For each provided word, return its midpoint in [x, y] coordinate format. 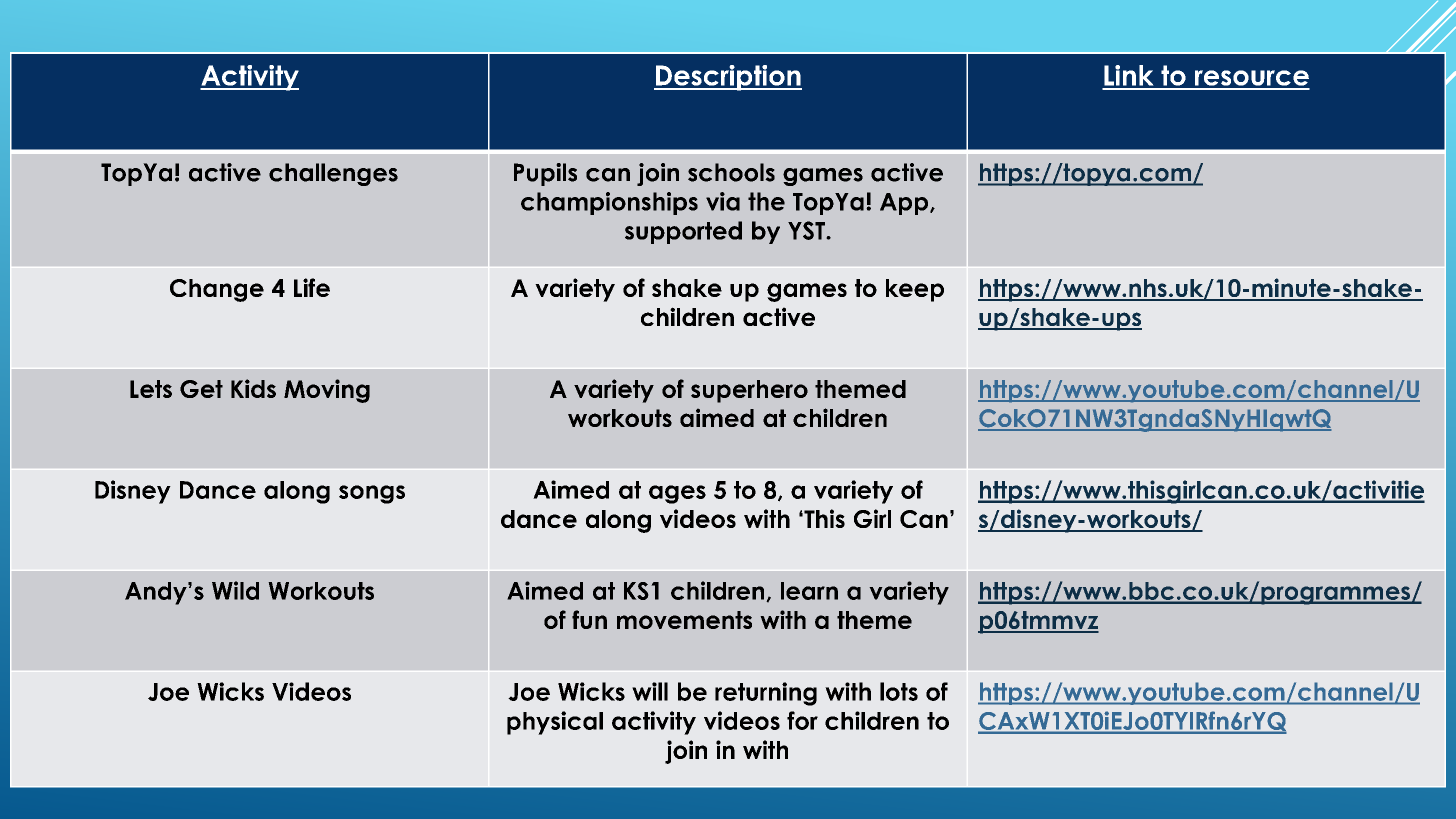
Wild [235, 590]
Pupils [545, 174]
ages [677, 494]
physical [555, 723]
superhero [749, 391]
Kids [253, 388]
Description [728, 78]
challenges [333, 174]
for [802, 720]
